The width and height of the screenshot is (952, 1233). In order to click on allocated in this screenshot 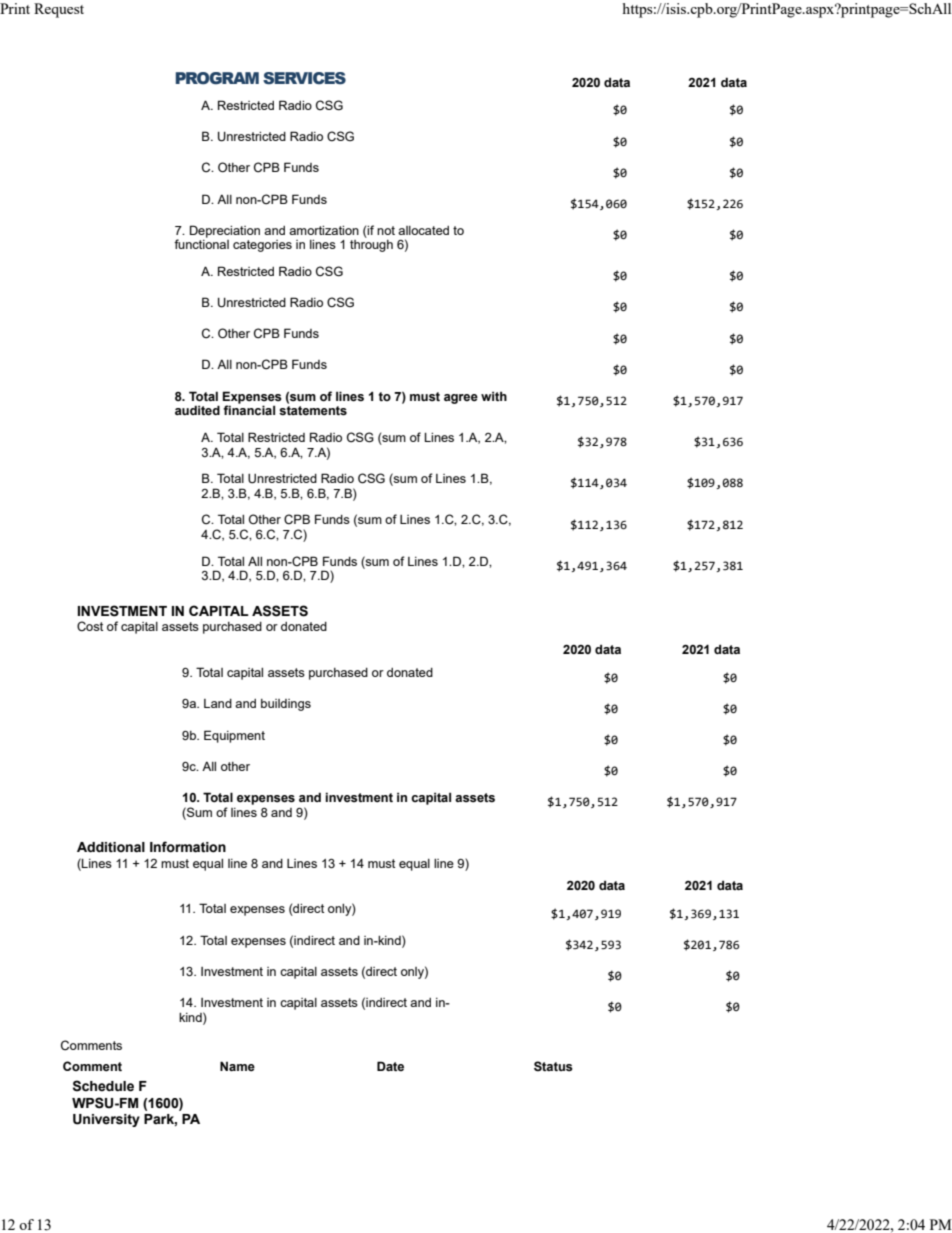, I will do `click(423, 230)`.
